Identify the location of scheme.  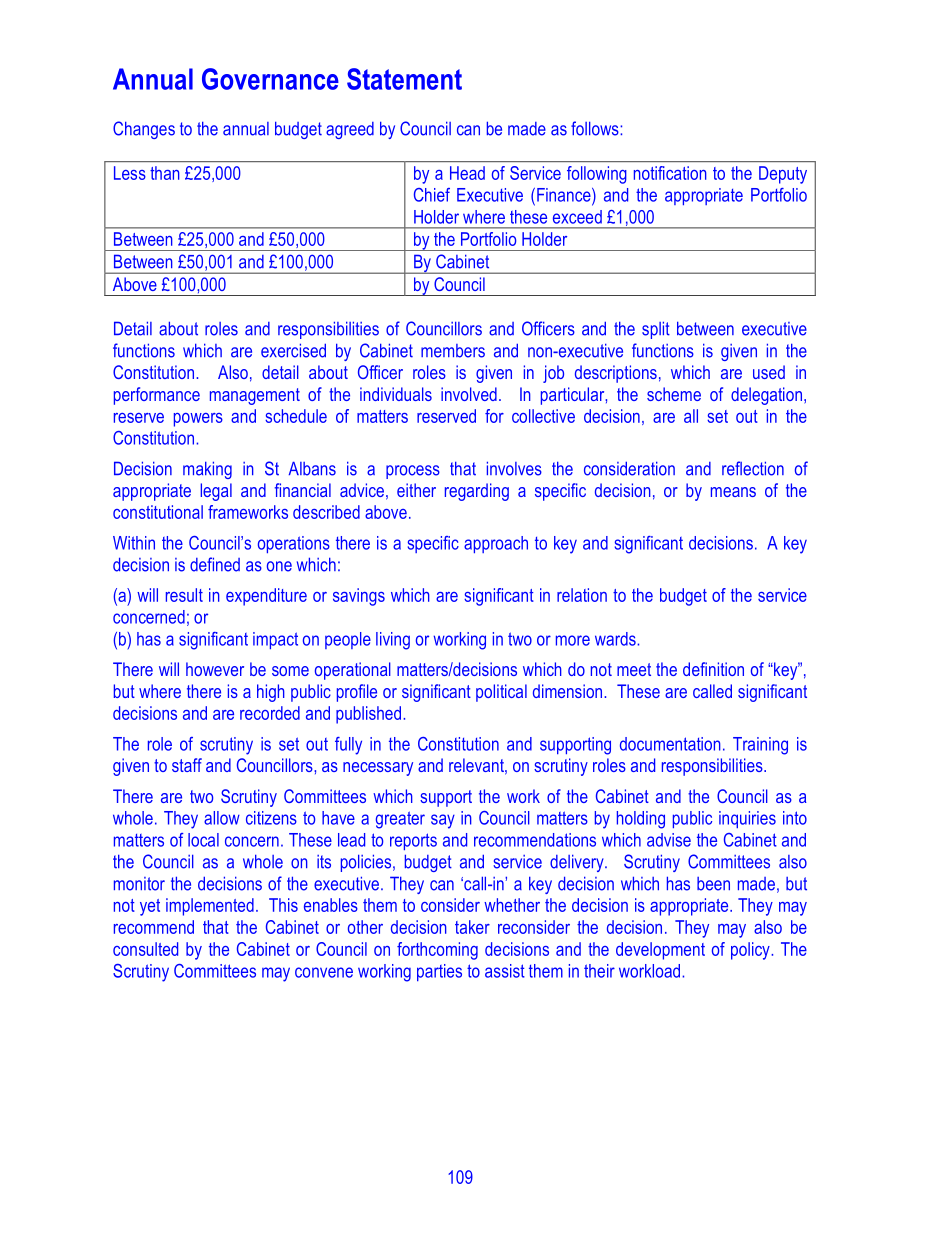
(674, 394).
